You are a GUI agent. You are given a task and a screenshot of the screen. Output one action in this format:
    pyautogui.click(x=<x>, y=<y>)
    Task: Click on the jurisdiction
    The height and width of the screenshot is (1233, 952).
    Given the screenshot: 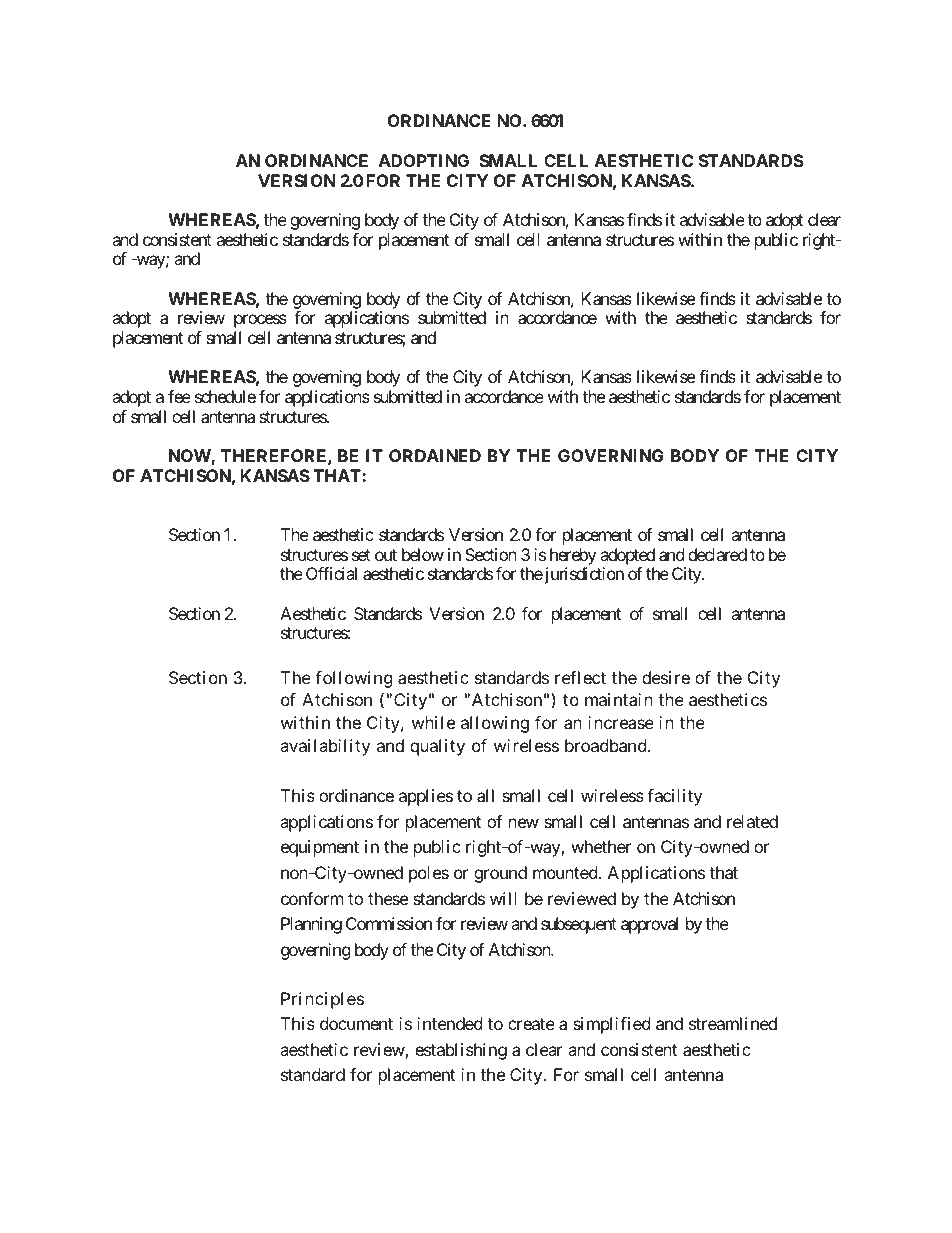 What is the action you would take?
    pyautogui.click(x=583, y=575)
